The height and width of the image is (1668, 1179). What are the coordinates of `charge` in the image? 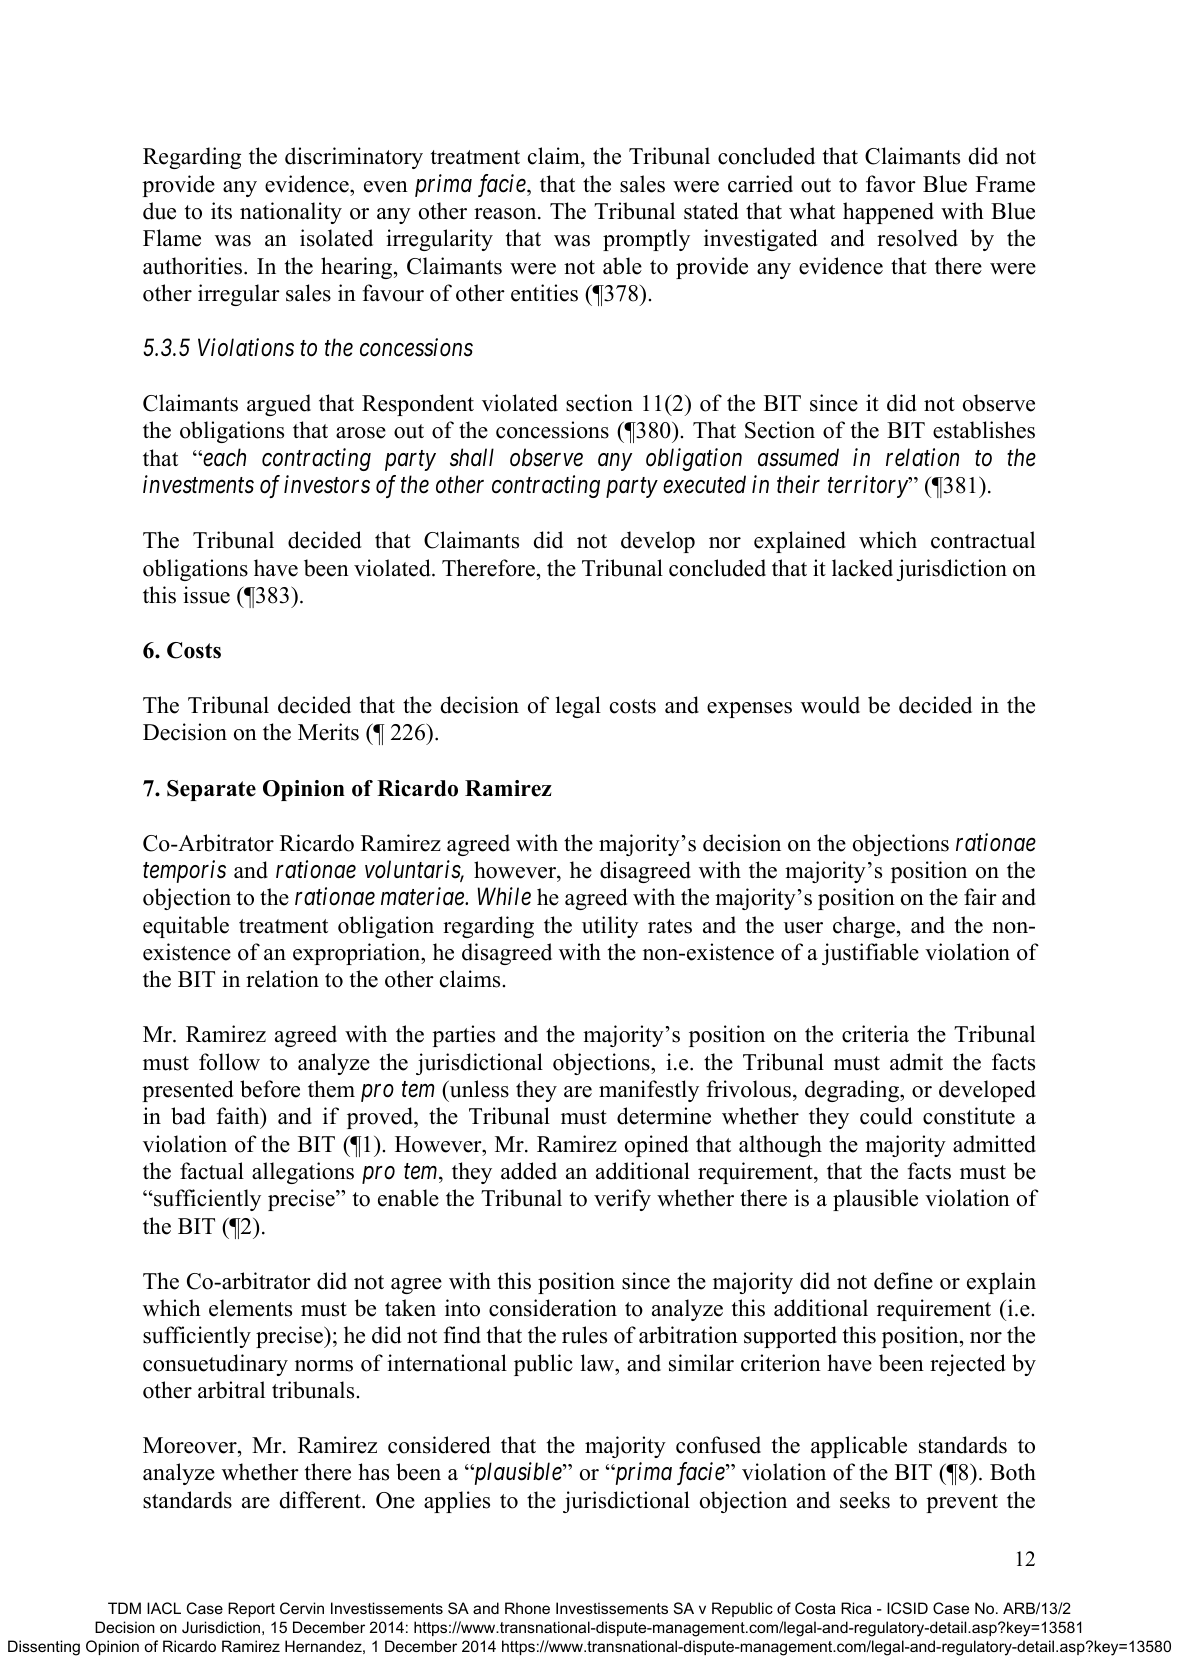 It's located at (864, 927).
